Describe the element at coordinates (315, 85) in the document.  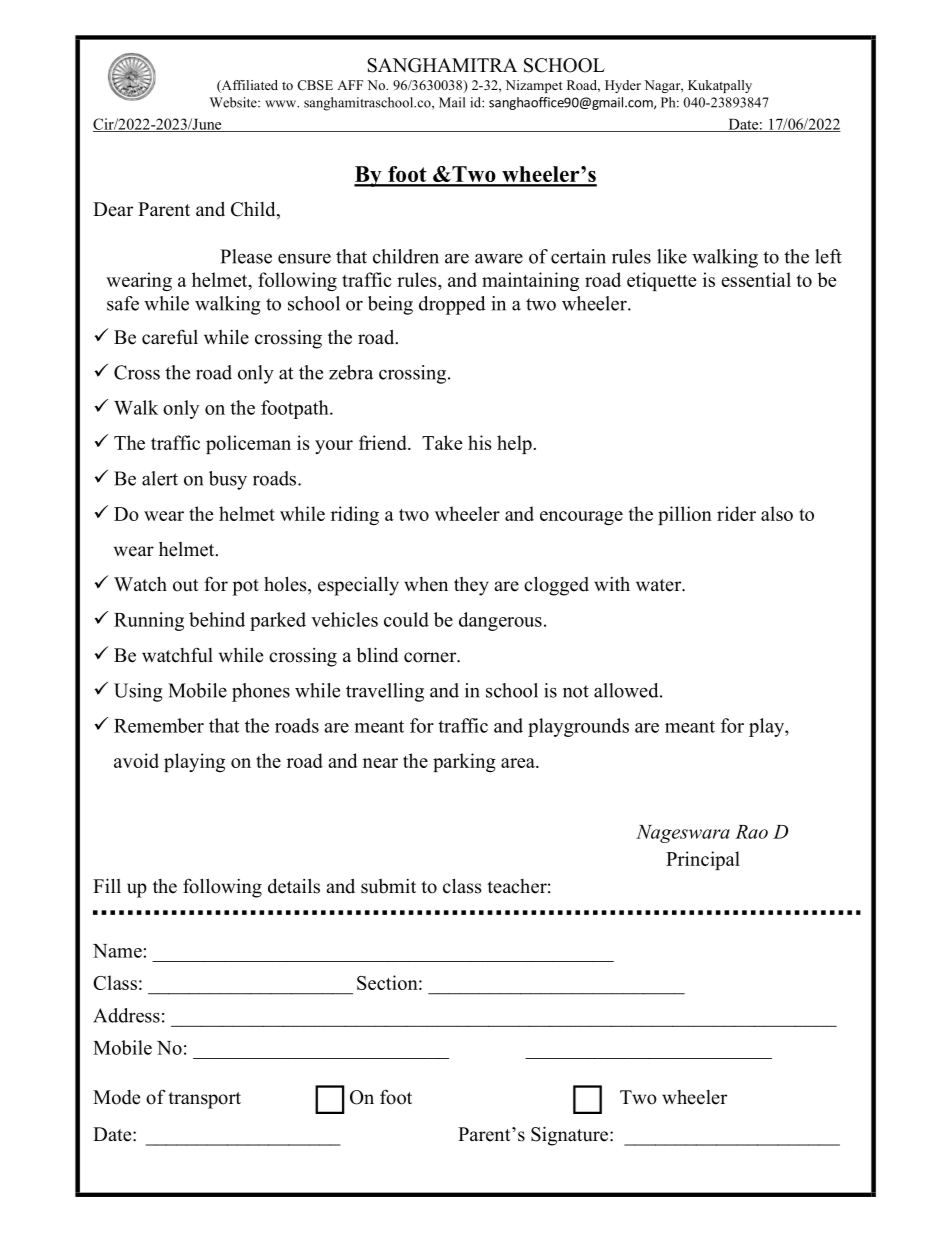
I see `CBSE` at that location.
